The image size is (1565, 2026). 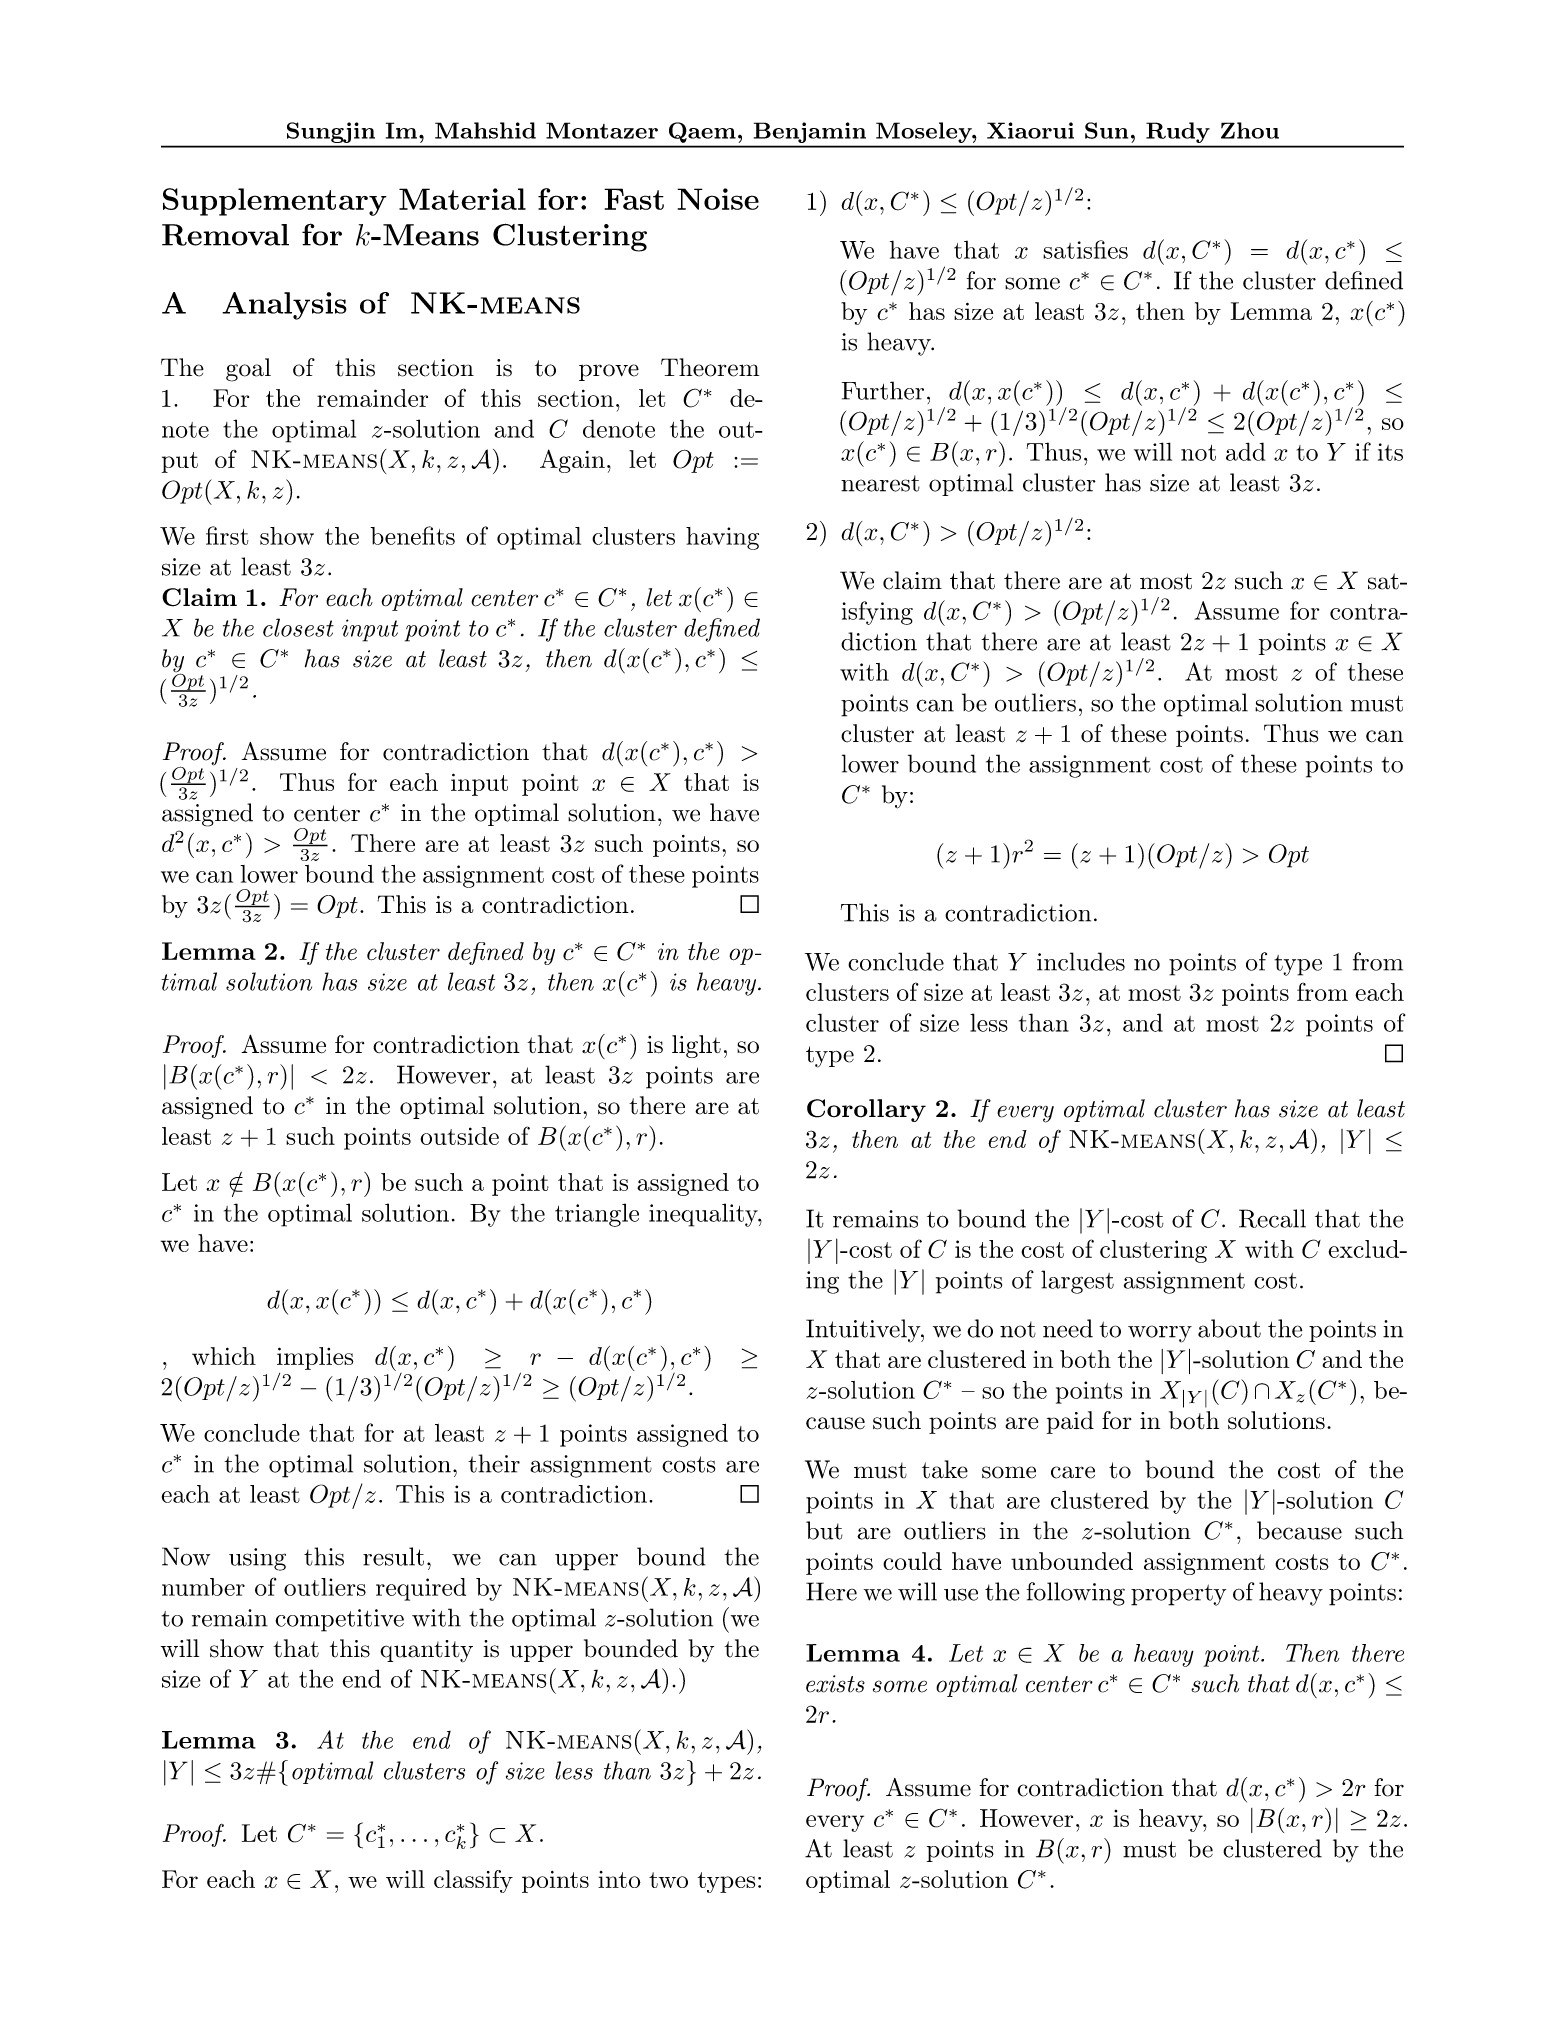 What do you see at coordinates (473, 1881) in the page?
I see `classify` at bounding box center [473, 1881].
